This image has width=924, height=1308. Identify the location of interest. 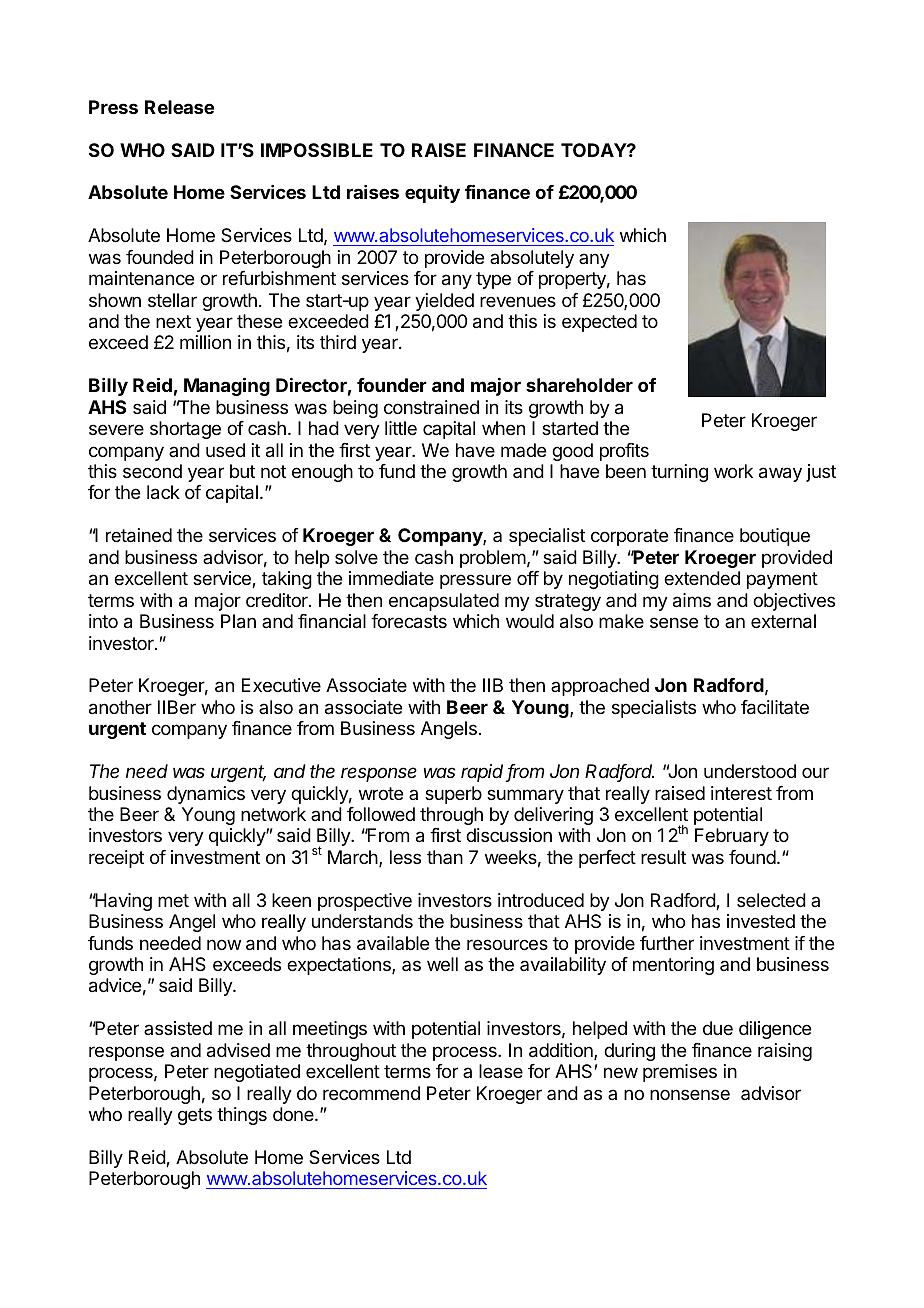
(741, 793).
